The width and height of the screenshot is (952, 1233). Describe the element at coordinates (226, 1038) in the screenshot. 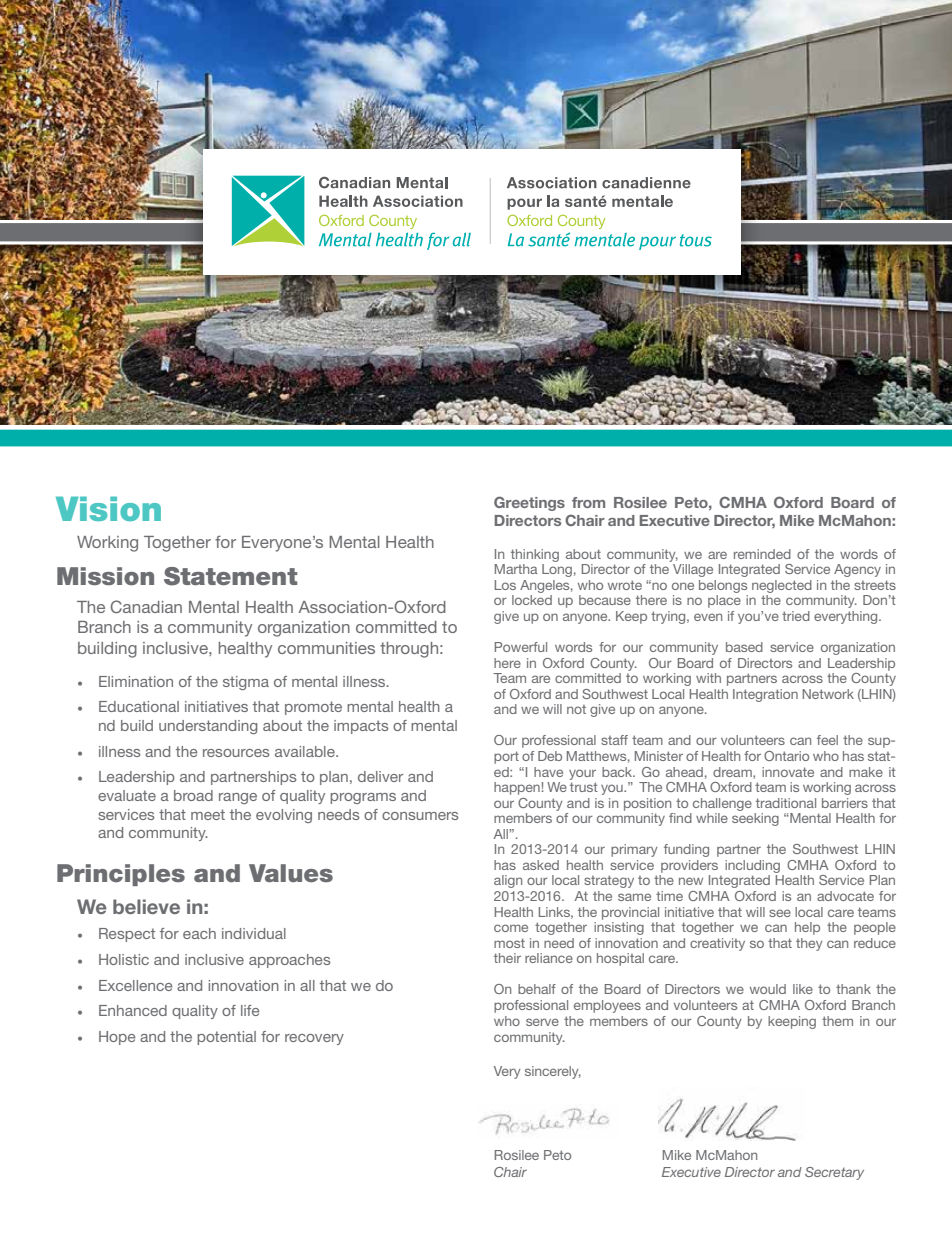

I see `potential` at that location.
